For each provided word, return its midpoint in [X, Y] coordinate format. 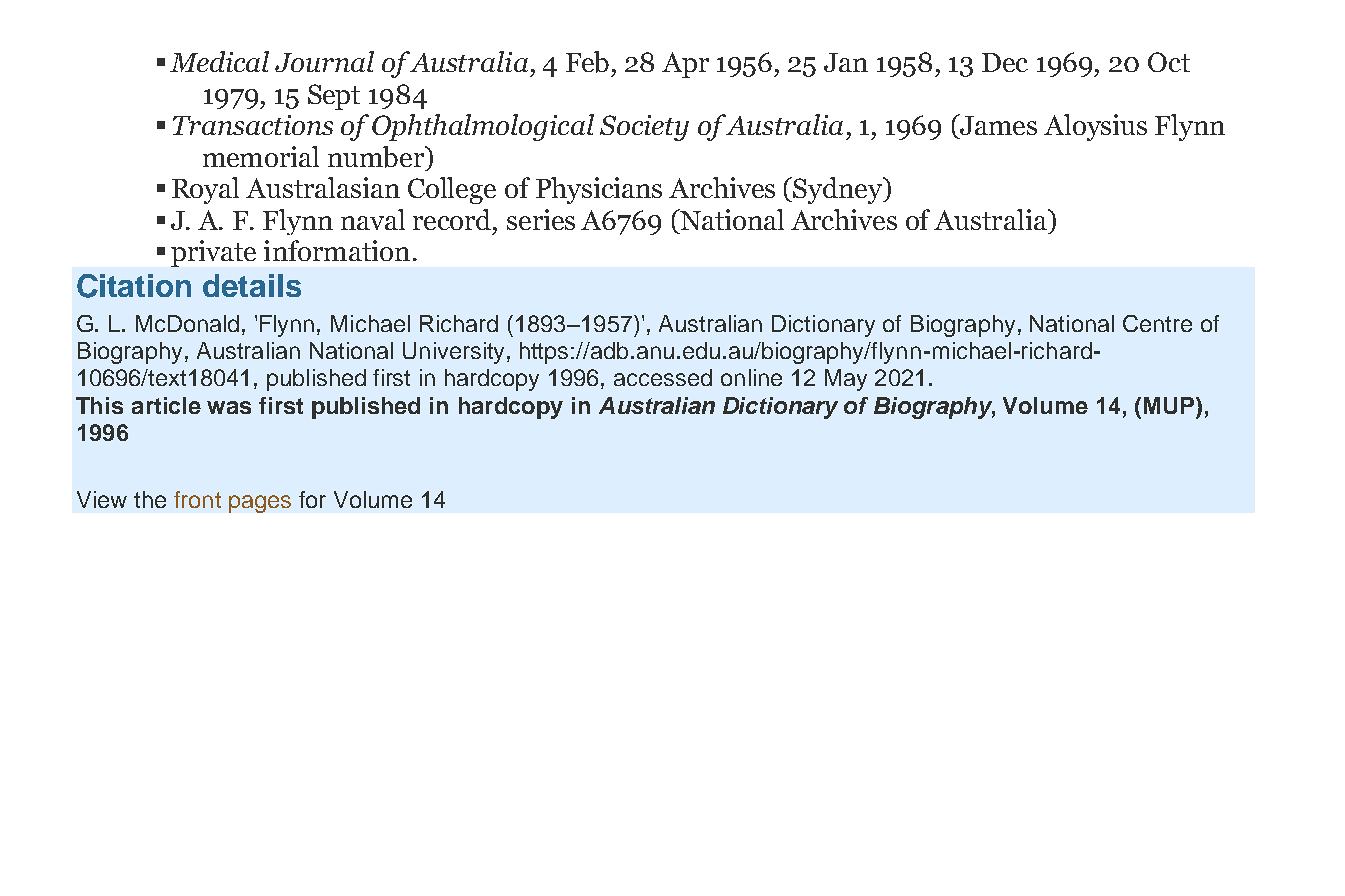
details [252, 285]
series [541, 219]
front [197, 499]
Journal [324, 61]
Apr [685, 65]
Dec [1005, 62]
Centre [1157, 323]
